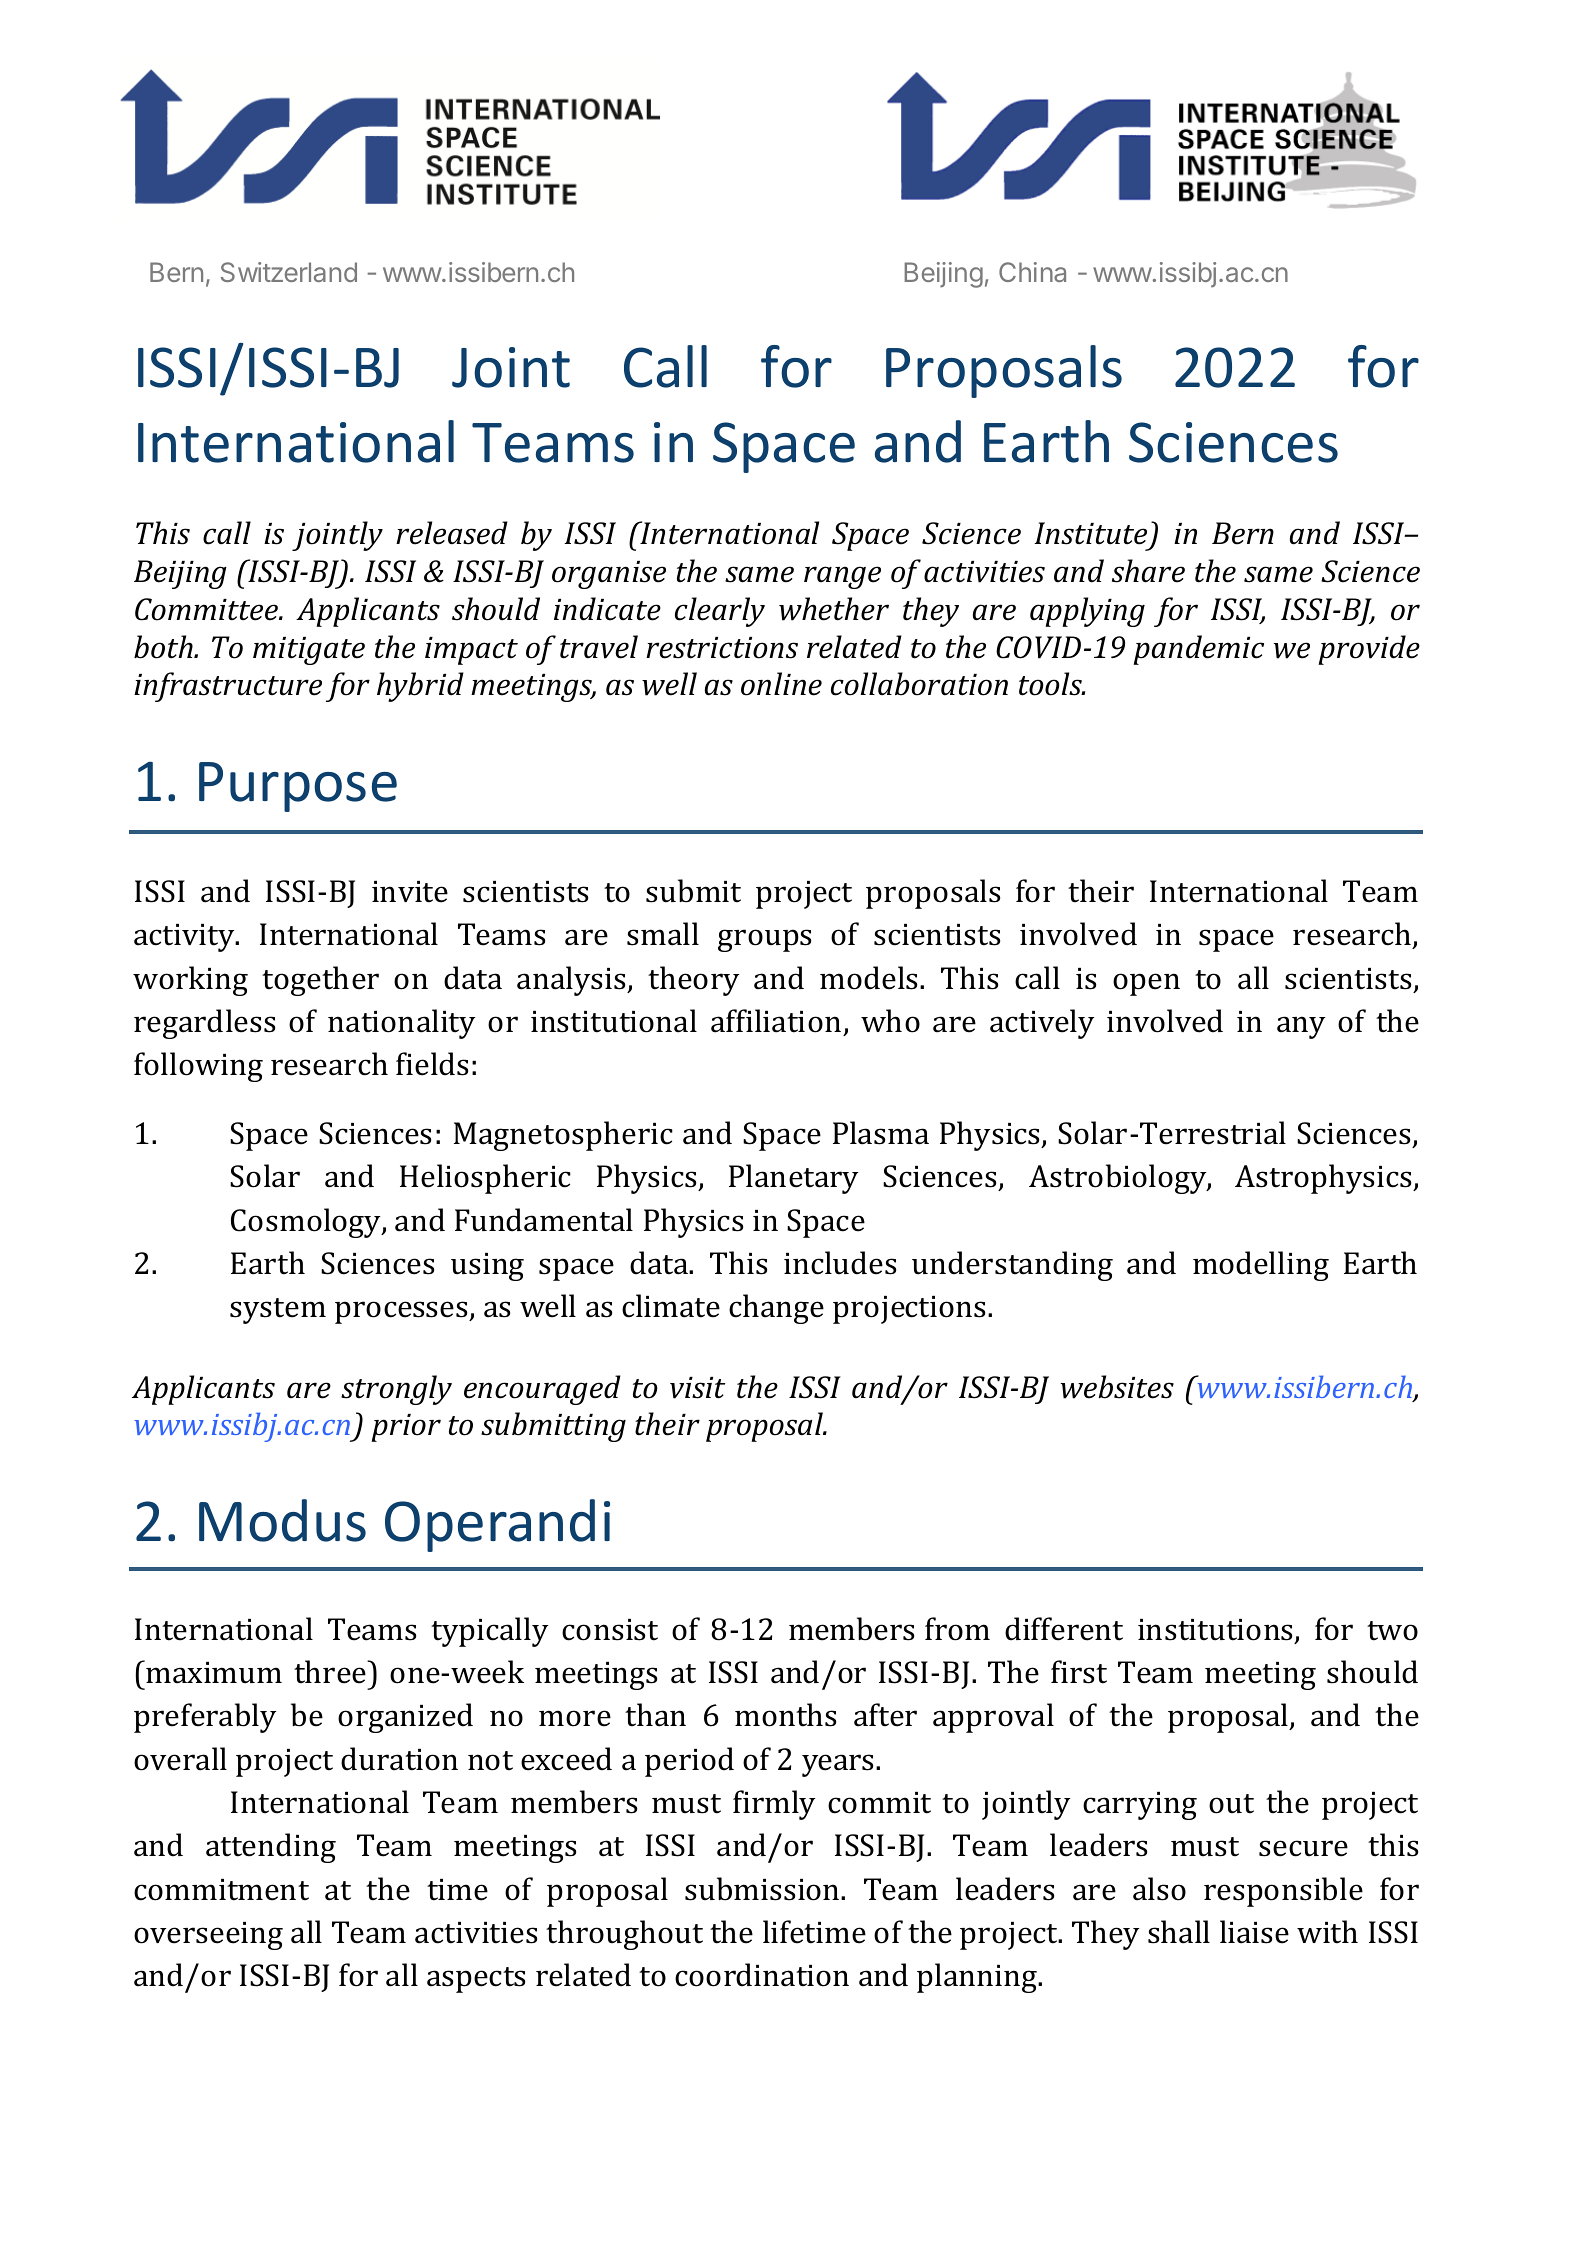 The image size is (1595, 2257). I want to click on Switzerland, so click(289, 272).
